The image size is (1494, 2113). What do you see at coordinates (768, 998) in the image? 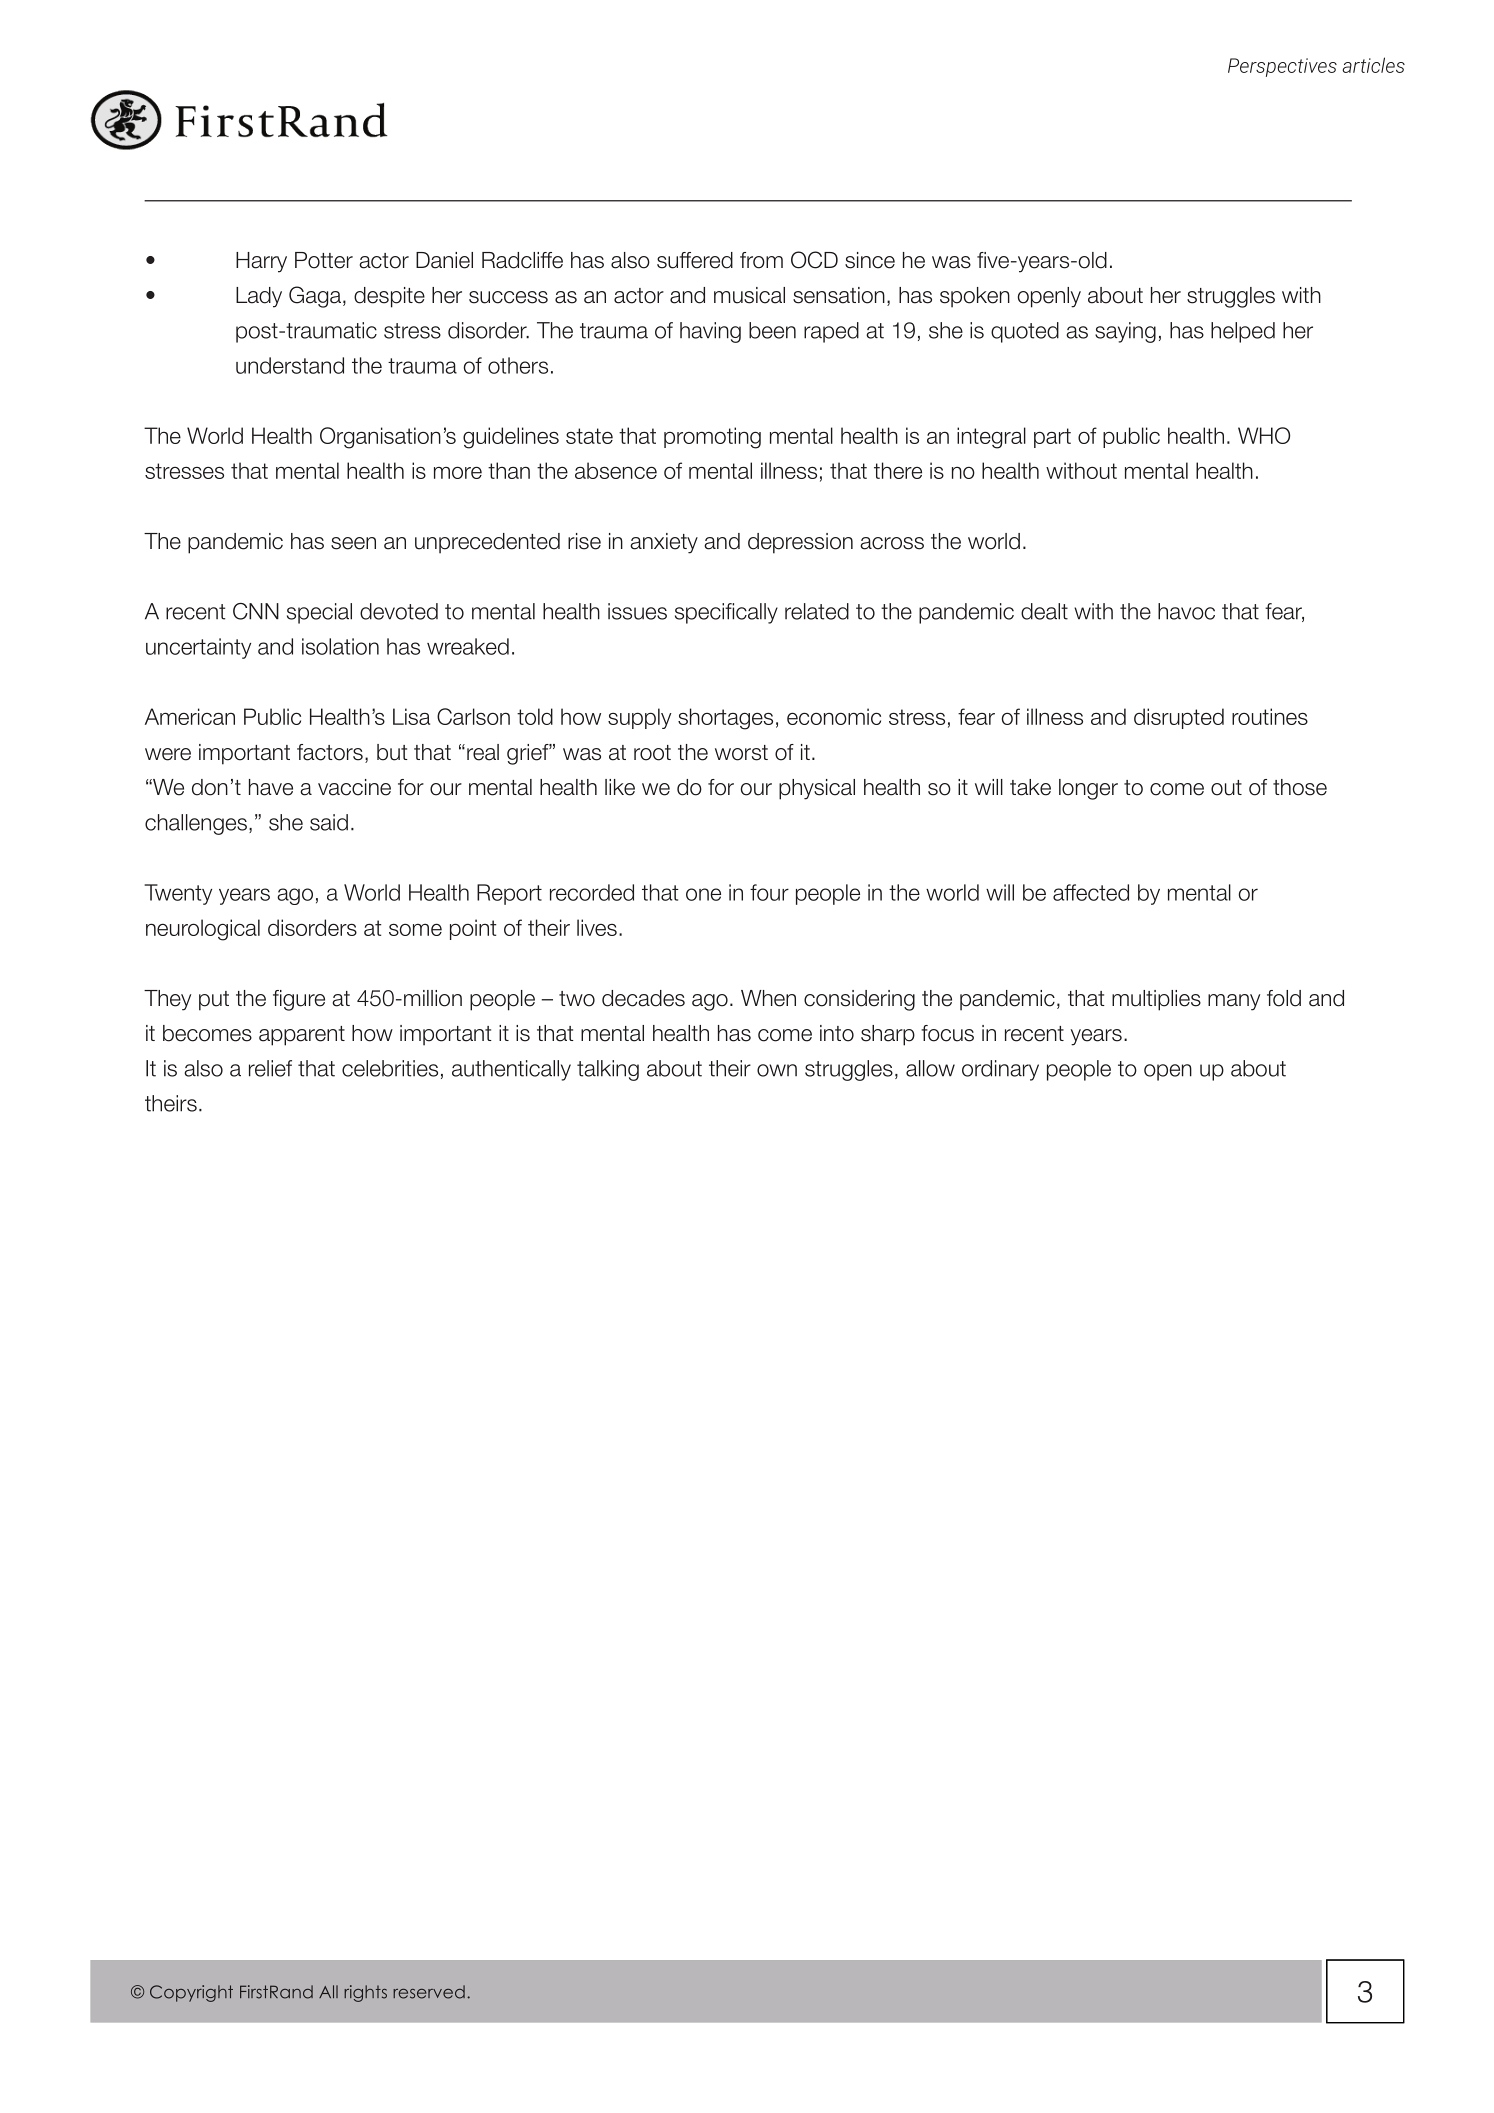
I see `When` at bounding box center [768, 998].
